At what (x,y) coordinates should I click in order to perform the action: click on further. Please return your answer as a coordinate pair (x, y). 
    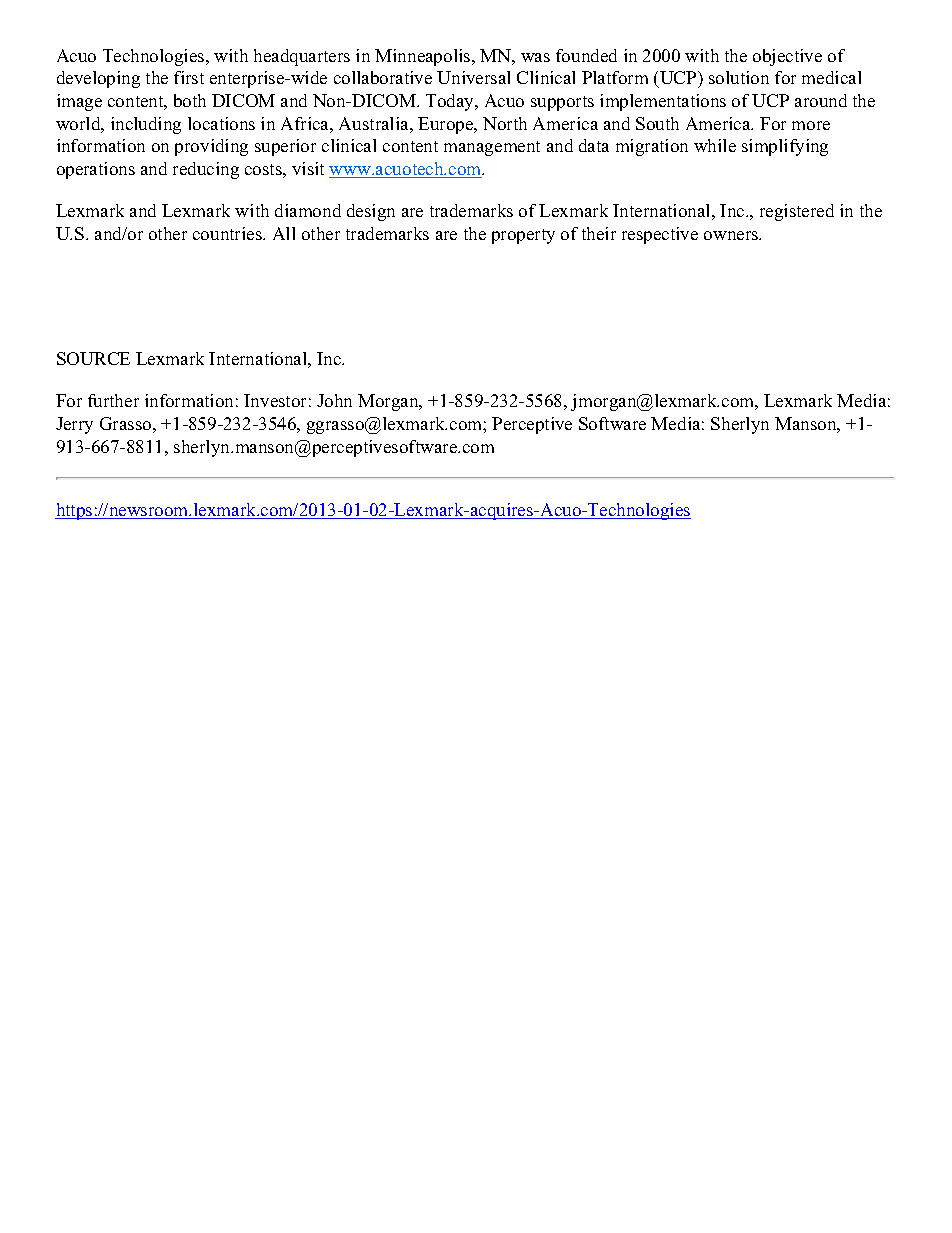
    Looking at the image, I should click on (113, 400).
